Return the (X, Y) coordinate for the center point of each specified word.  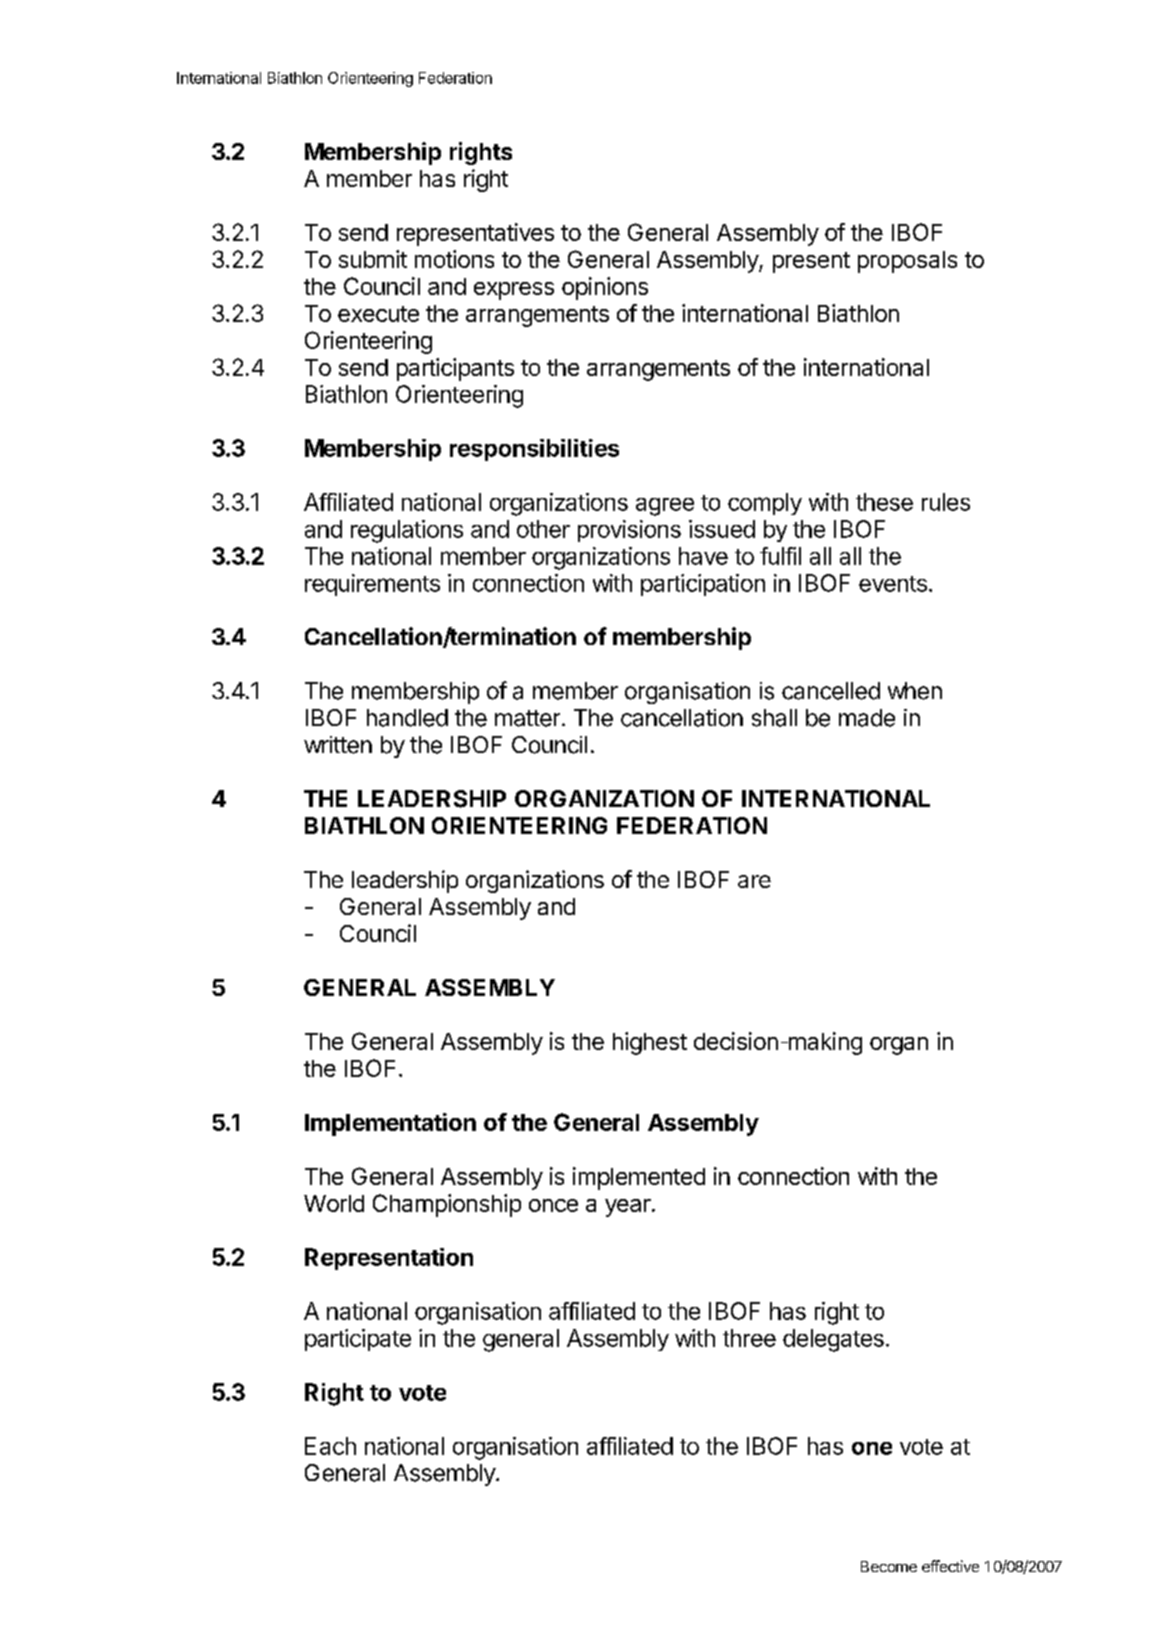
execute (378, 314)
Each (330, 1446)
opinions (605, 288)
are (754, 881)
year (629, 1208)
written (338, 745)
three (749, 1338)
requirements (372, 585)
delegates (833, 1340)
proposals (907, 262)
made (867, 718)
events (893, 584)
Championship (447, 1205)
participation (703, 585)
